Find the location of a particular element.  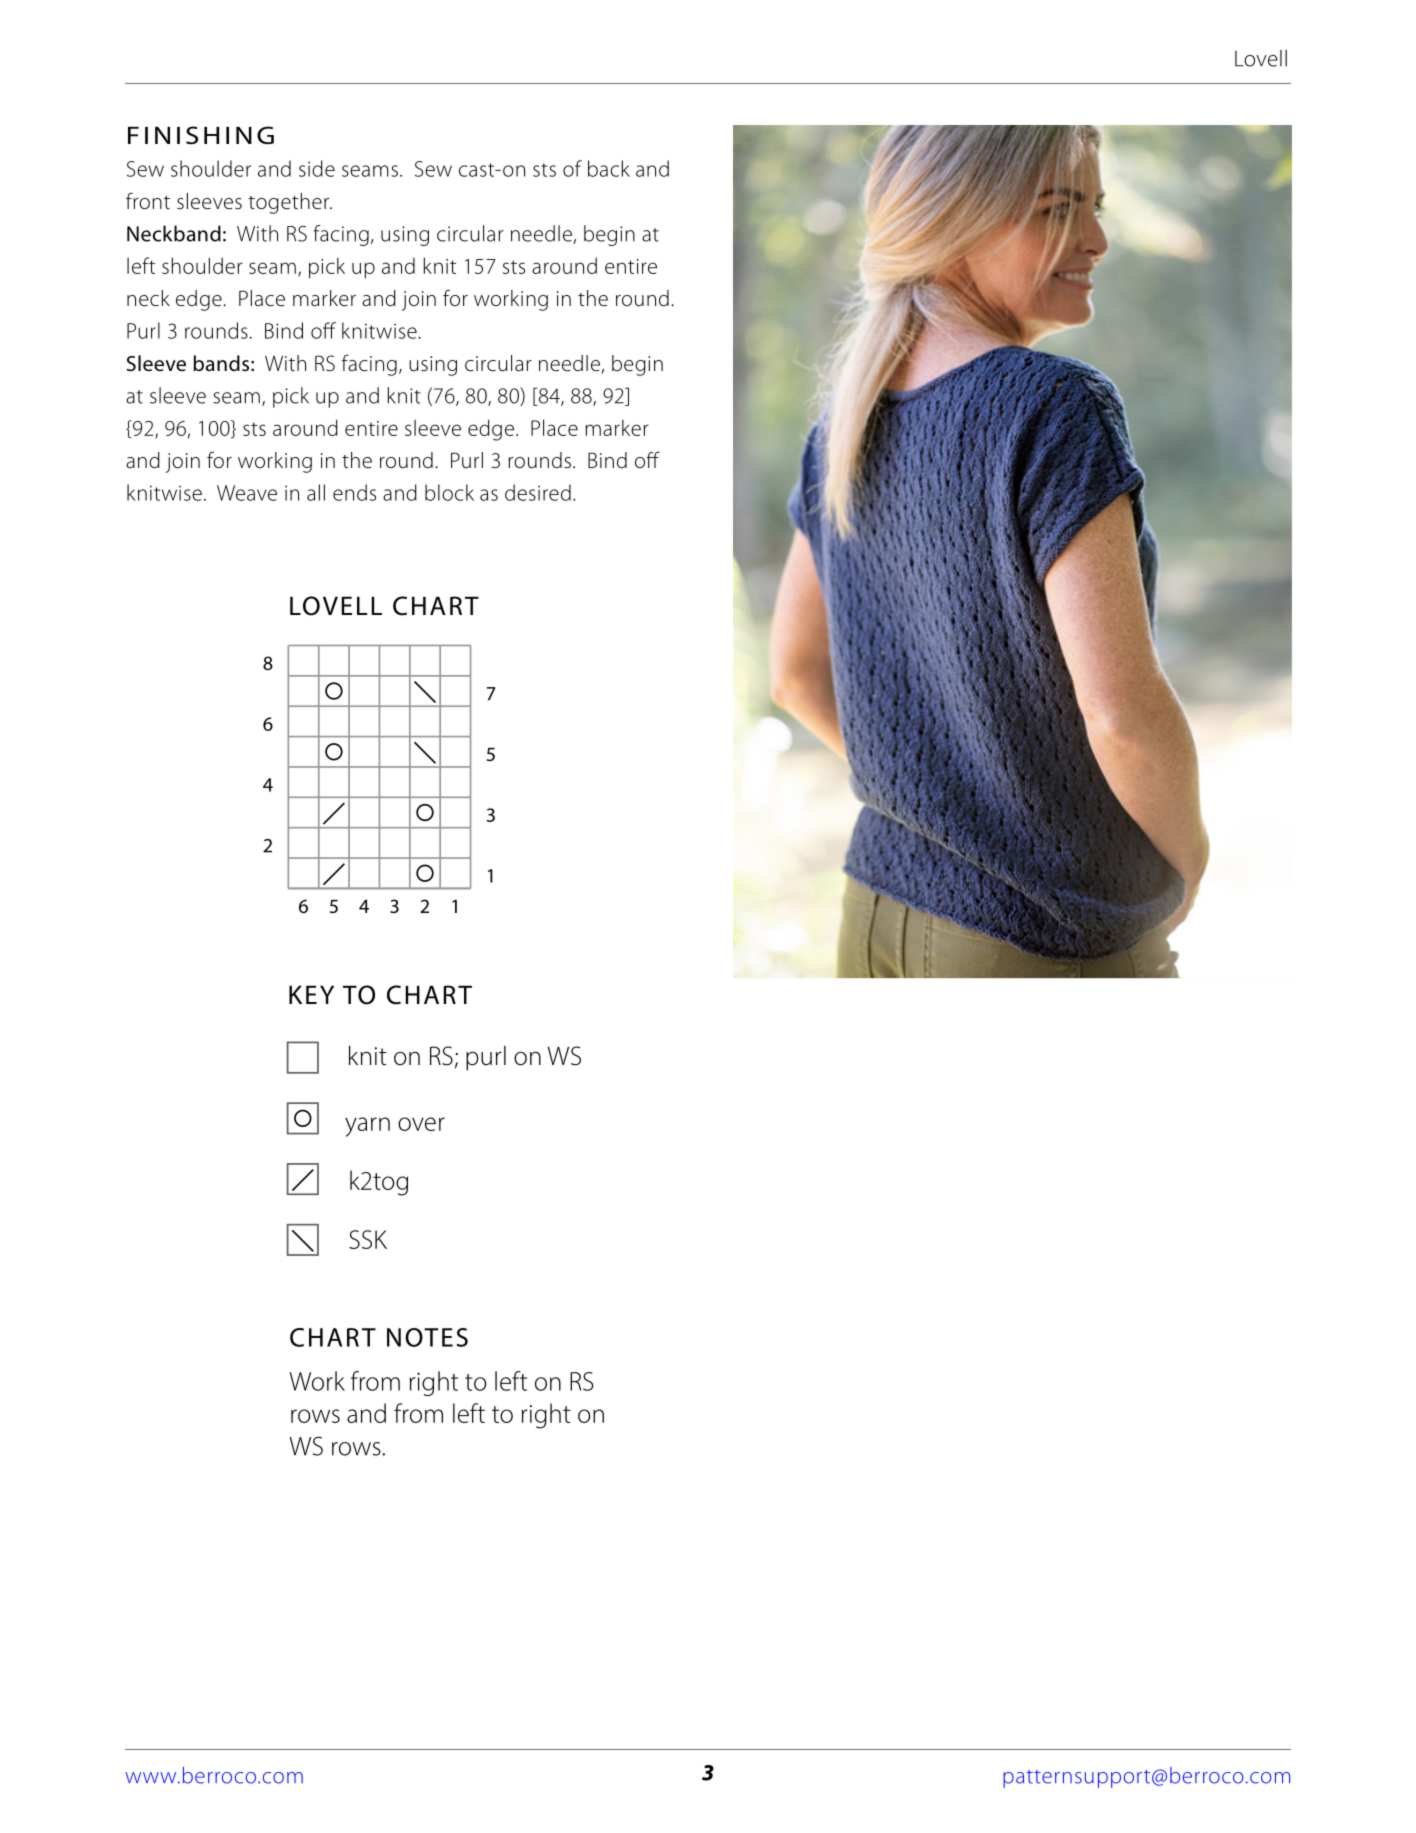

Weave is located at coordinates (247, 493).
